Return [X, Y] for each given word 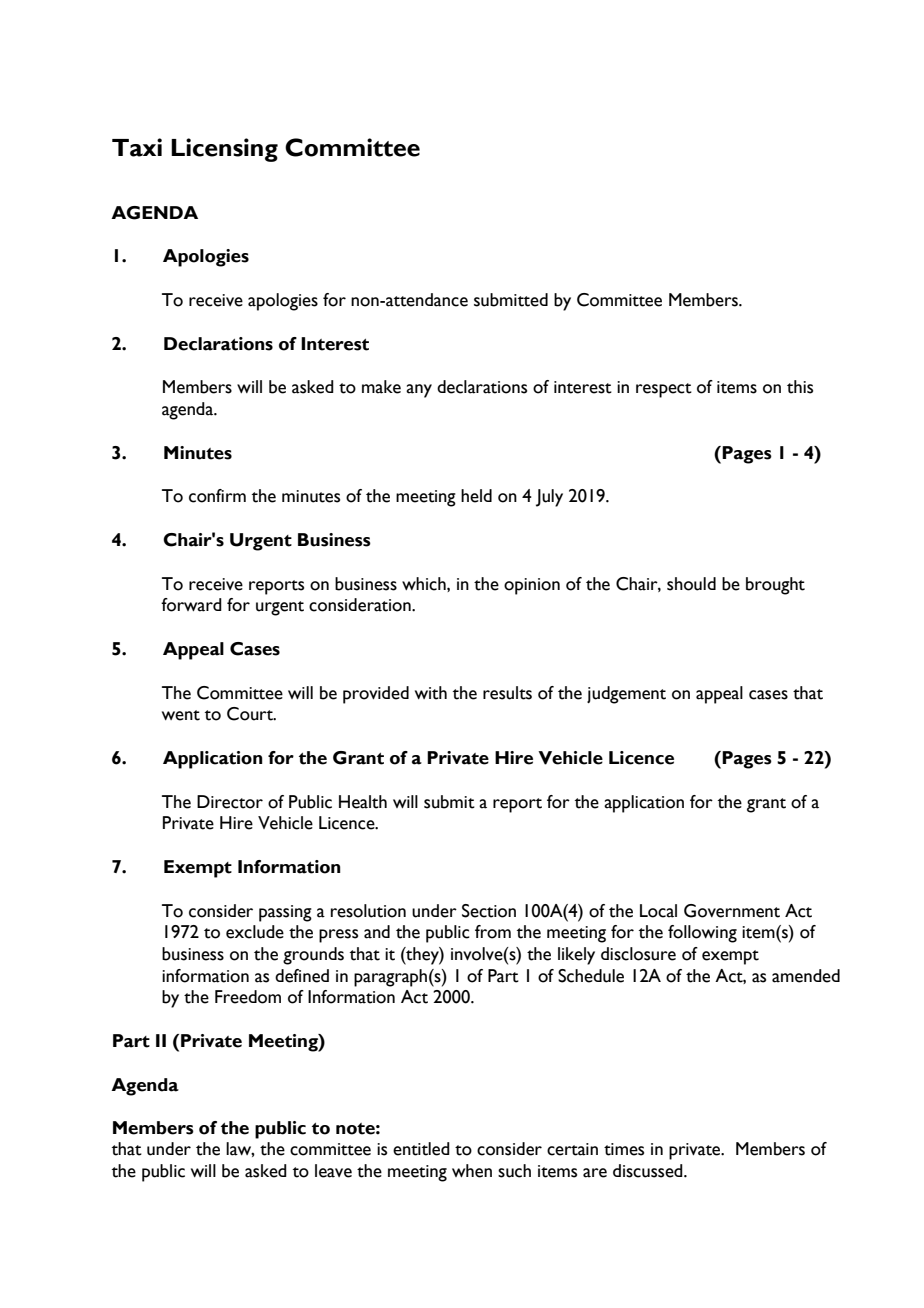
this [800, 387]
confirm [217, 496]
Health [363, 802]
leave [333, 1171]
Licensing [224, 150]
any [419, 391]
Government [732, 911]
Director [230, 802]
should [691, 584]
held [476, 496]
